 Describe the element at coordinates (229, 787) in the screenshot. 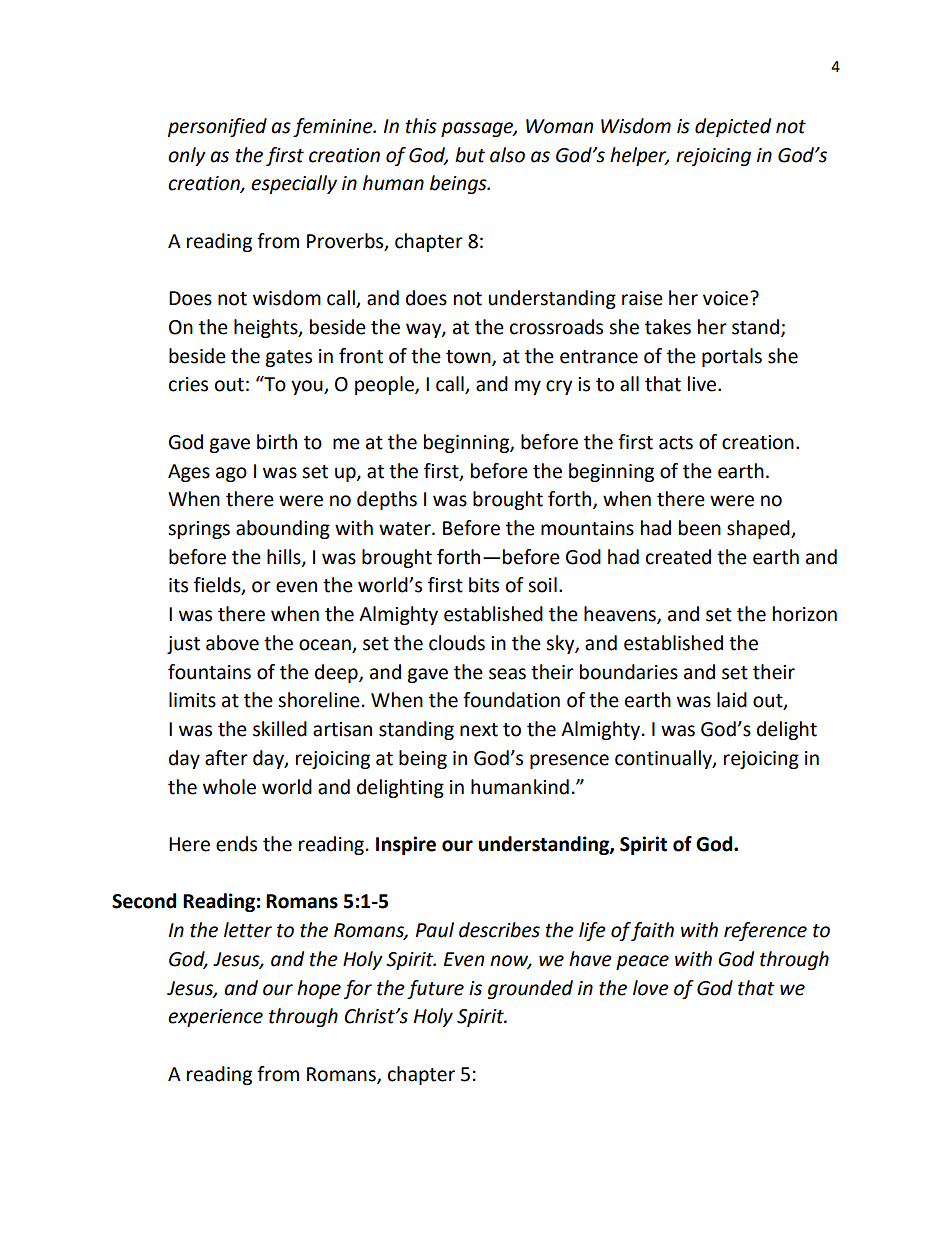

I see `whole` at that location.
